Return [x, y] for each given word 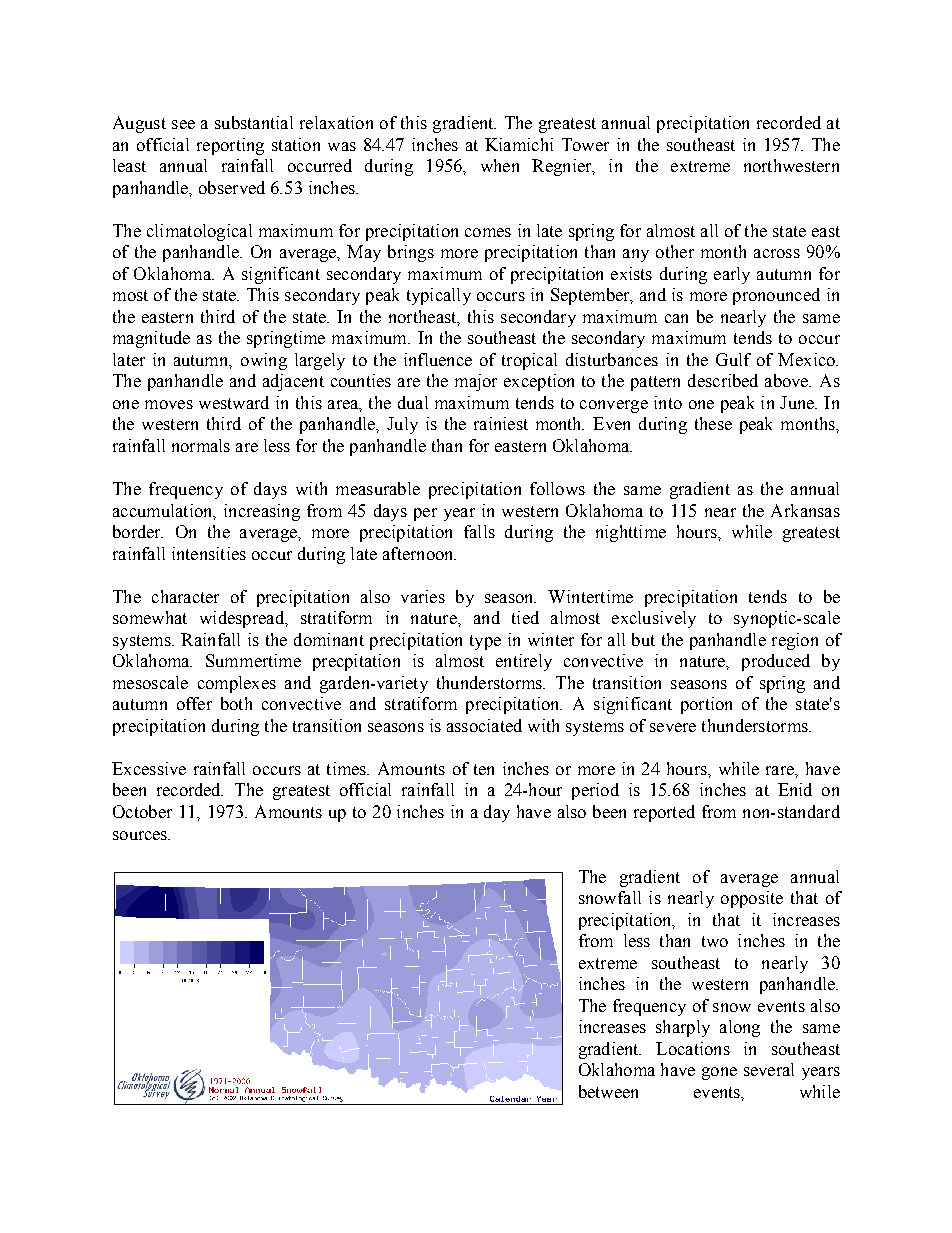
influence [438, 359]
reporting [230, 146]
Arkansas [805, 510]
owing [264, 361]
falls [479, 531]
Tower [585, 144]
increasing [262, 512]
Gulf [733, 359]
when [500, 165]
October [142, 811]
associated [484, 725]
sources [141, 835]
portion [706, 705]
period [595, 791]
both [236, 703]
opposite [752, 899]
